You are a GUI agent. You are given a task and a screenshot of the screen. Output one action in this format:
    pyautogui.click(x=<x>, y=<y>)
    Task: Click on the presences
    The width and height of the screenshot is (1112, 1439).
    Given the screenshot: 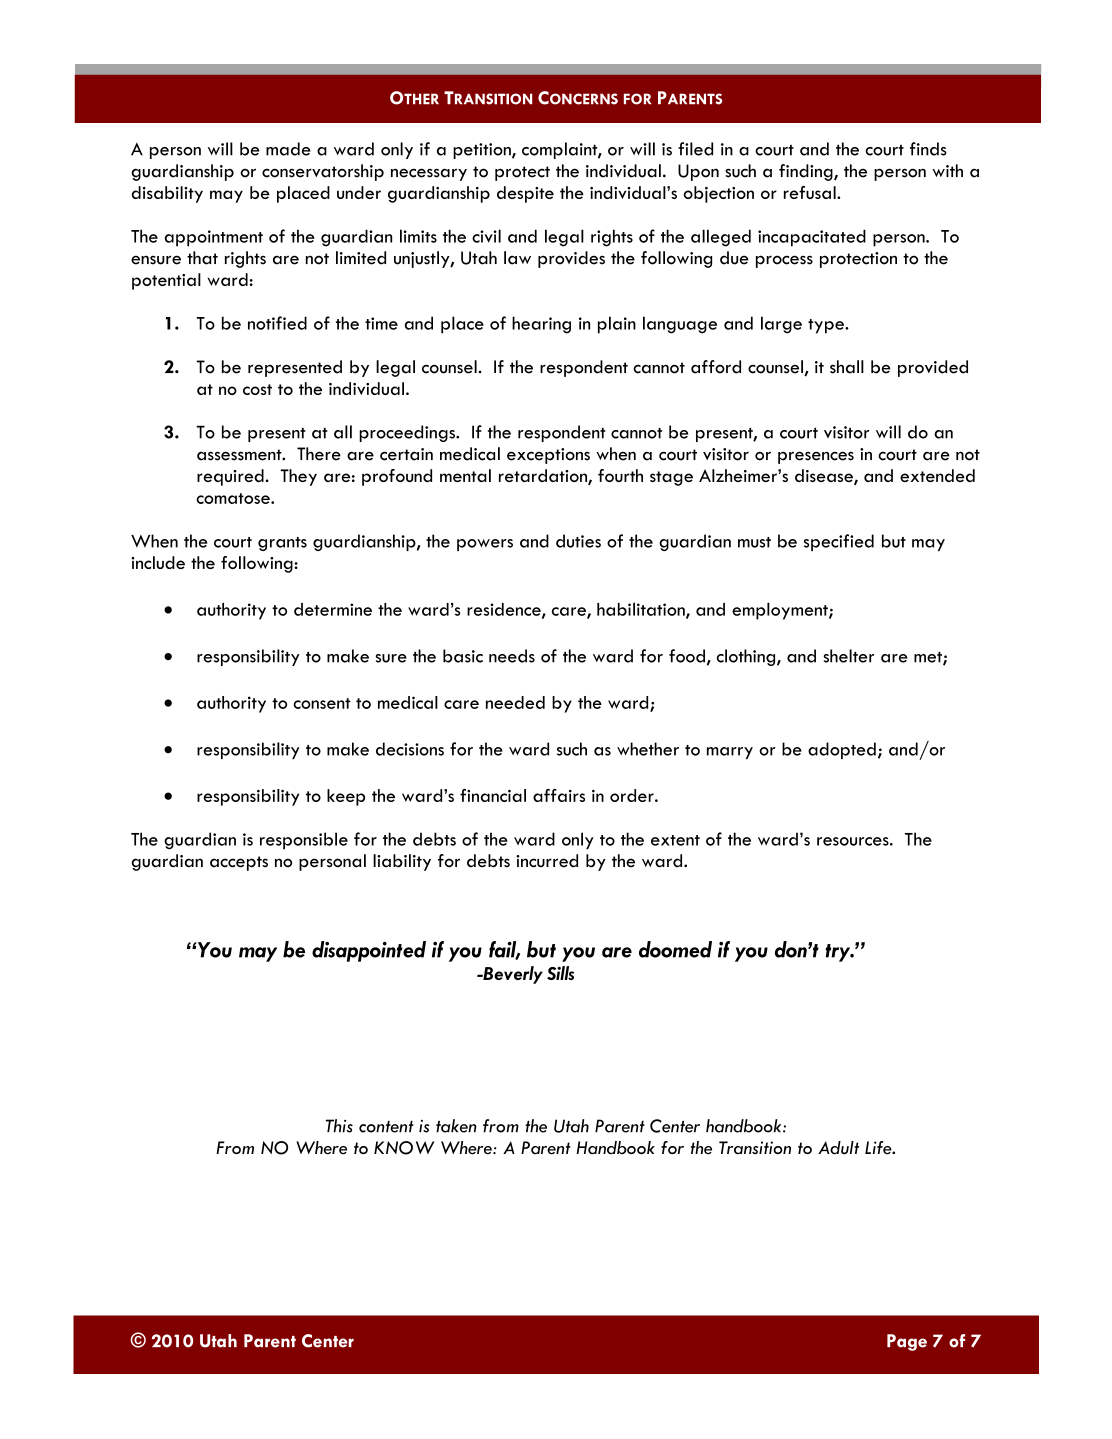 What is the action you would take?
    pyautogui.click(x=816, y=457)
